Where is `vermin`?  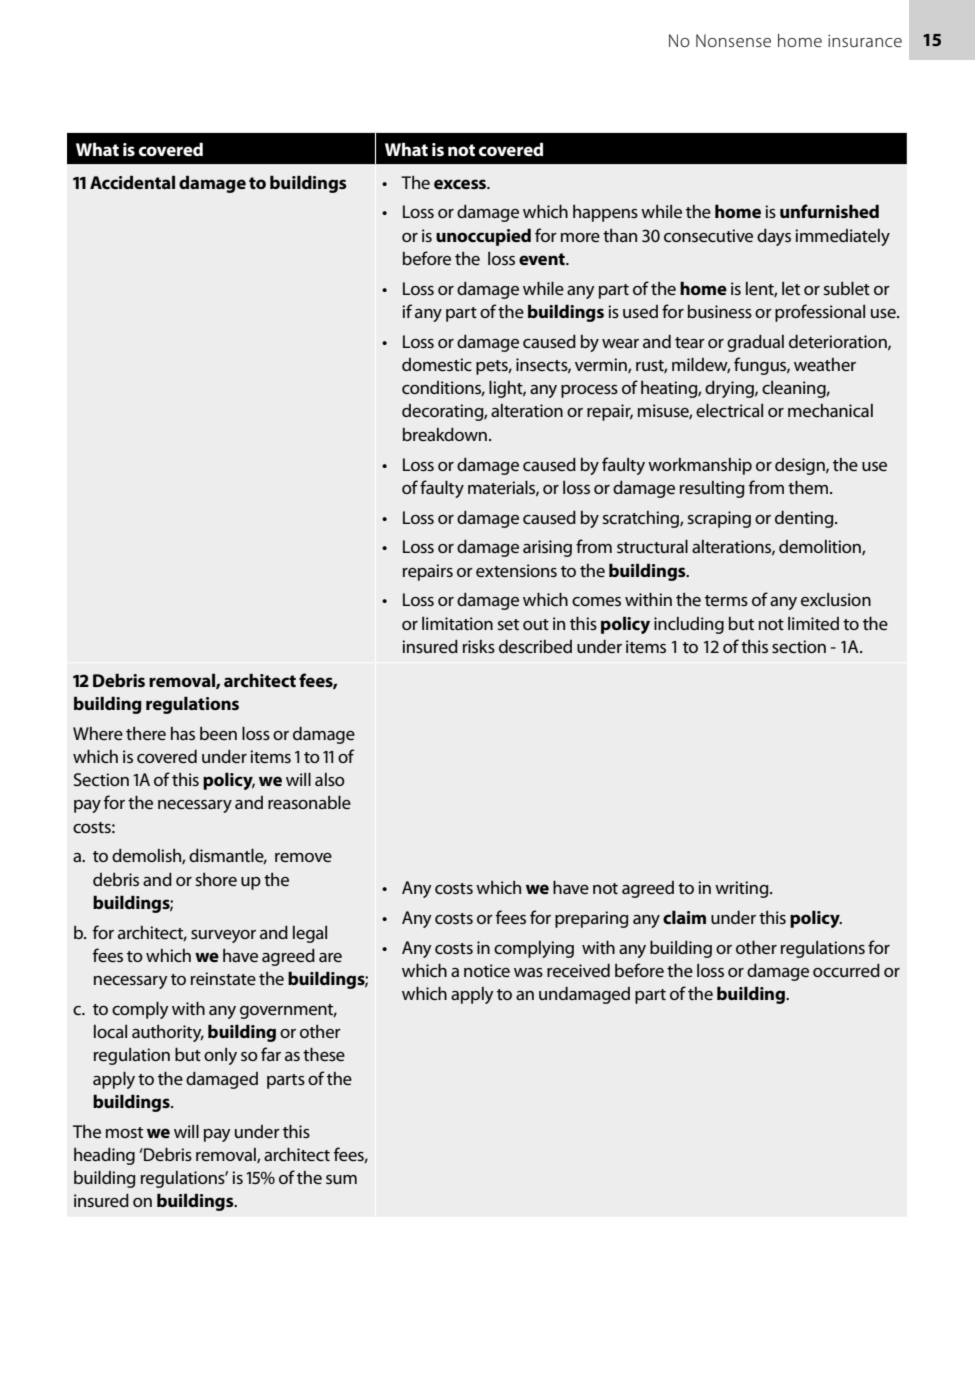
vermin is located at coordinates (602, 365).
